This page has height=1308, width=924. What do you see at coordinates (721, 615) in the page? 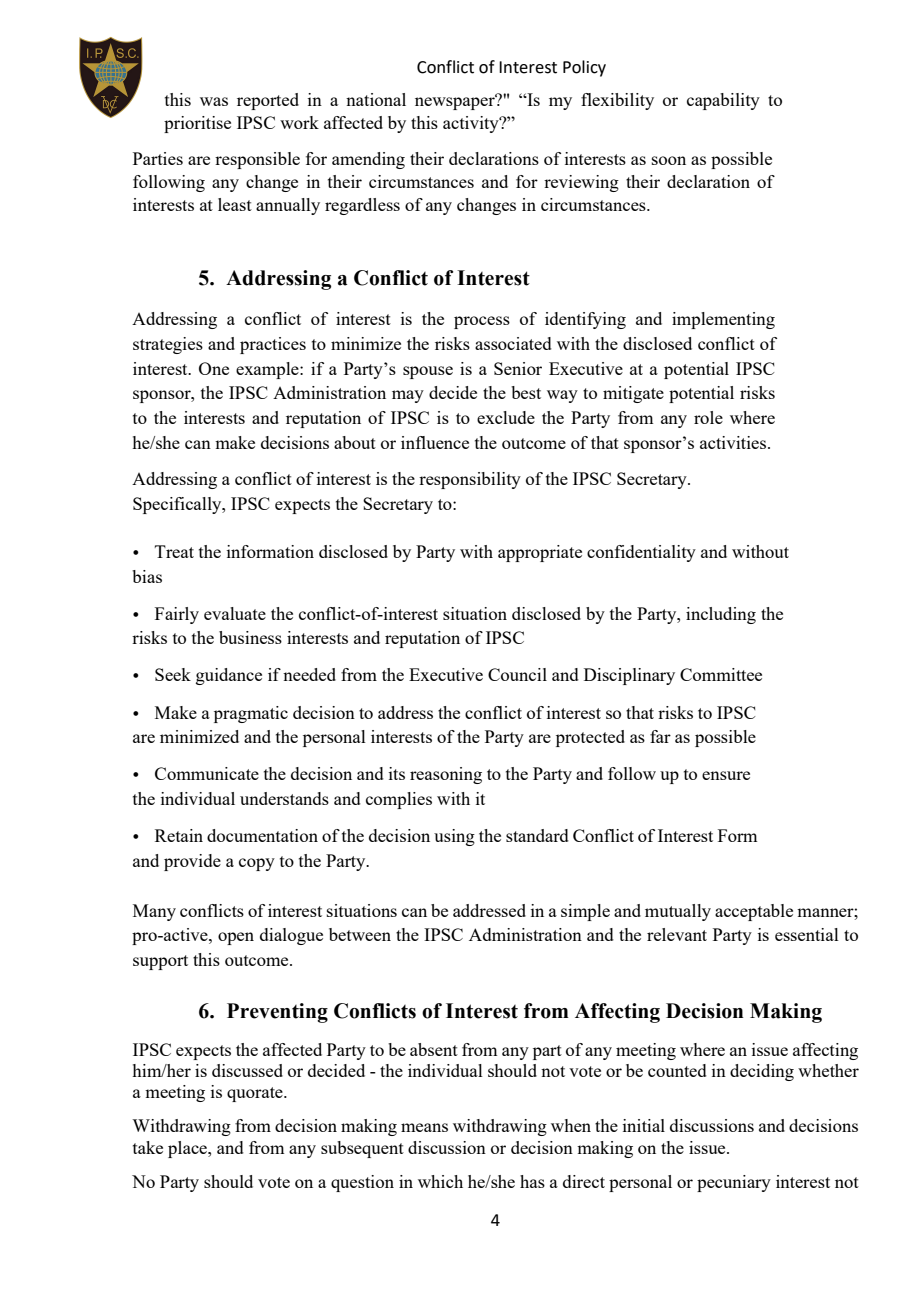
I see `including` at bounding box center [721, 615].
